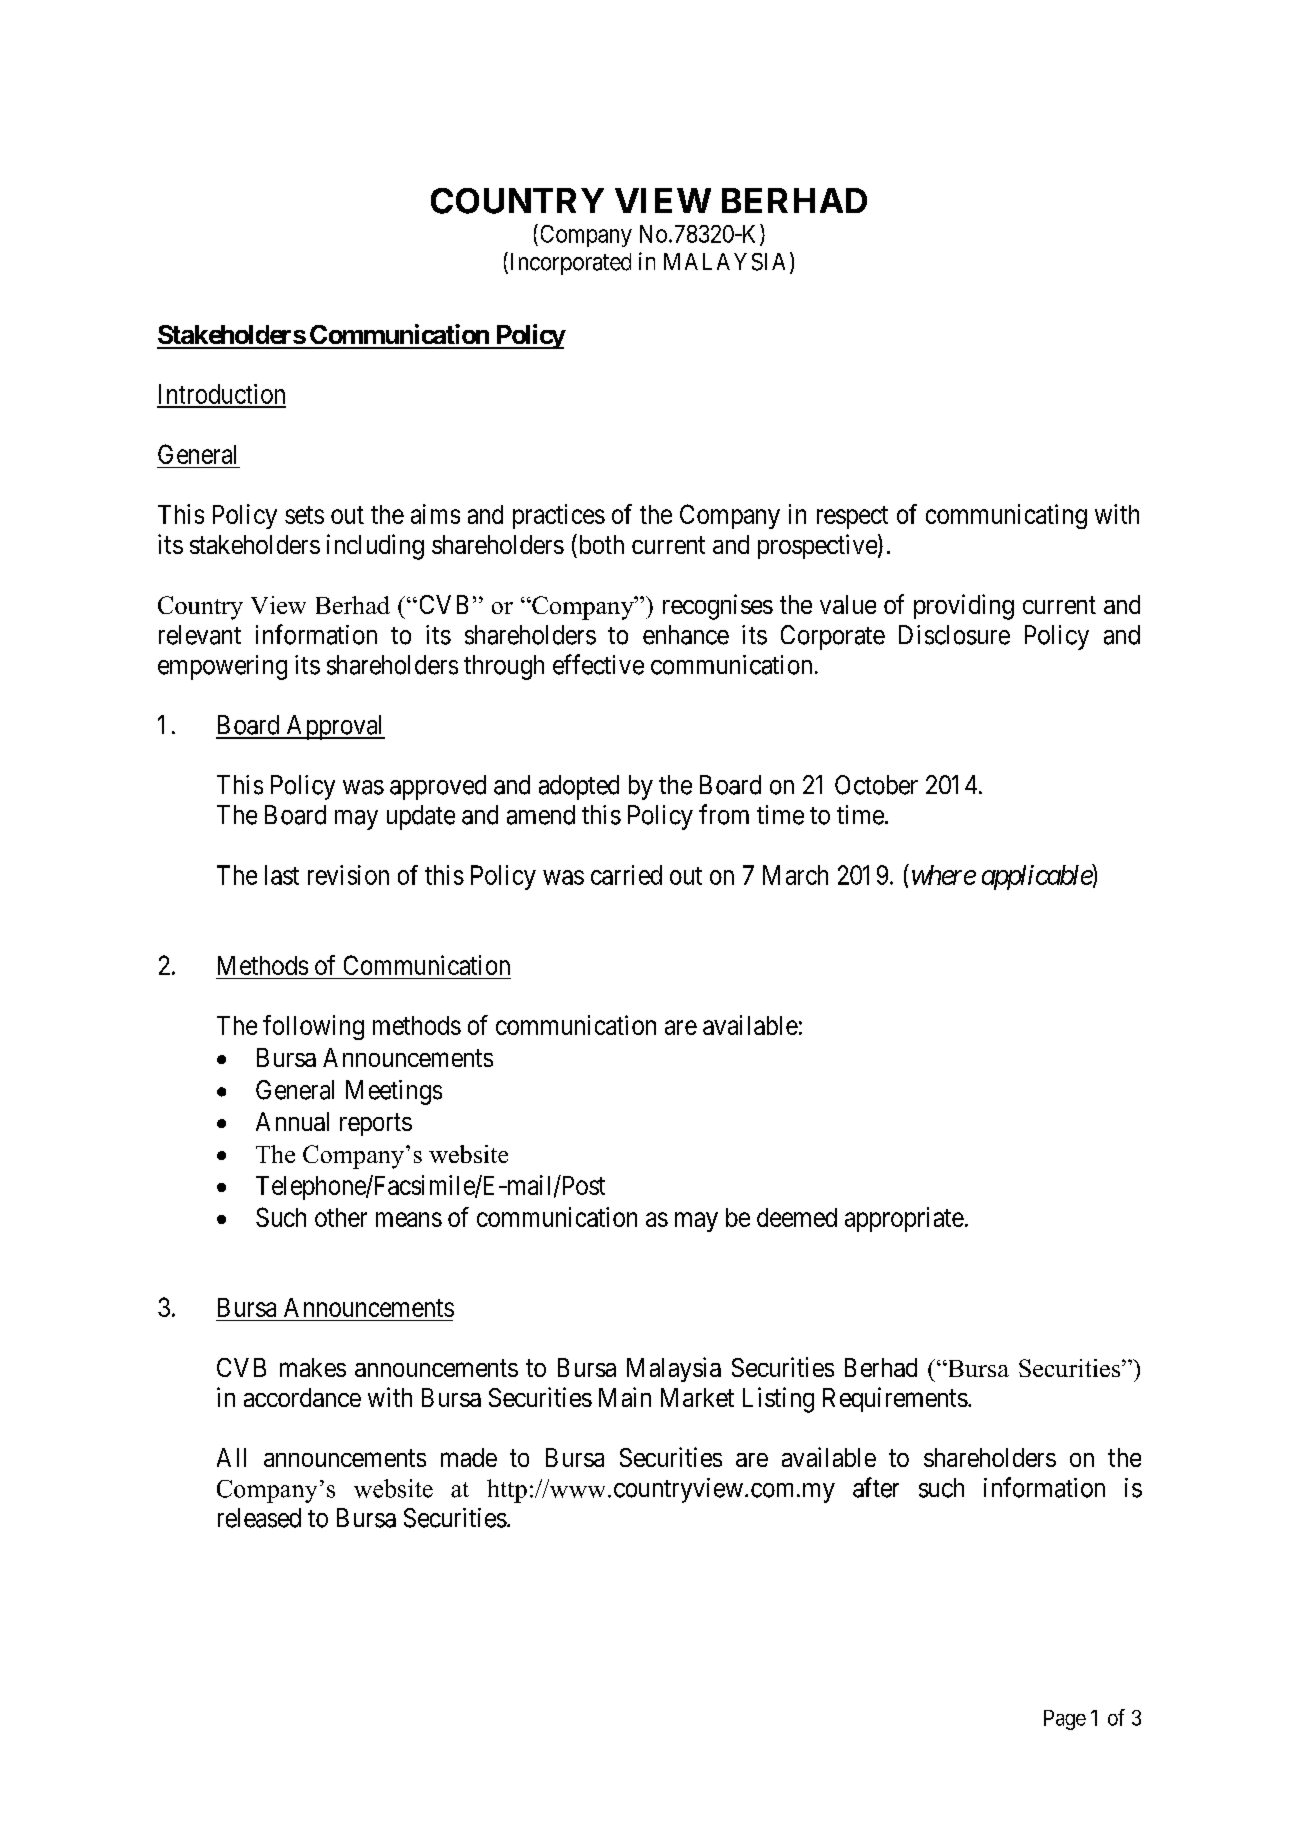 The image size is (1298, 1834). Describe the element at coordinates (292, 1121) in the screenshot. I see `Annual` at that location.
